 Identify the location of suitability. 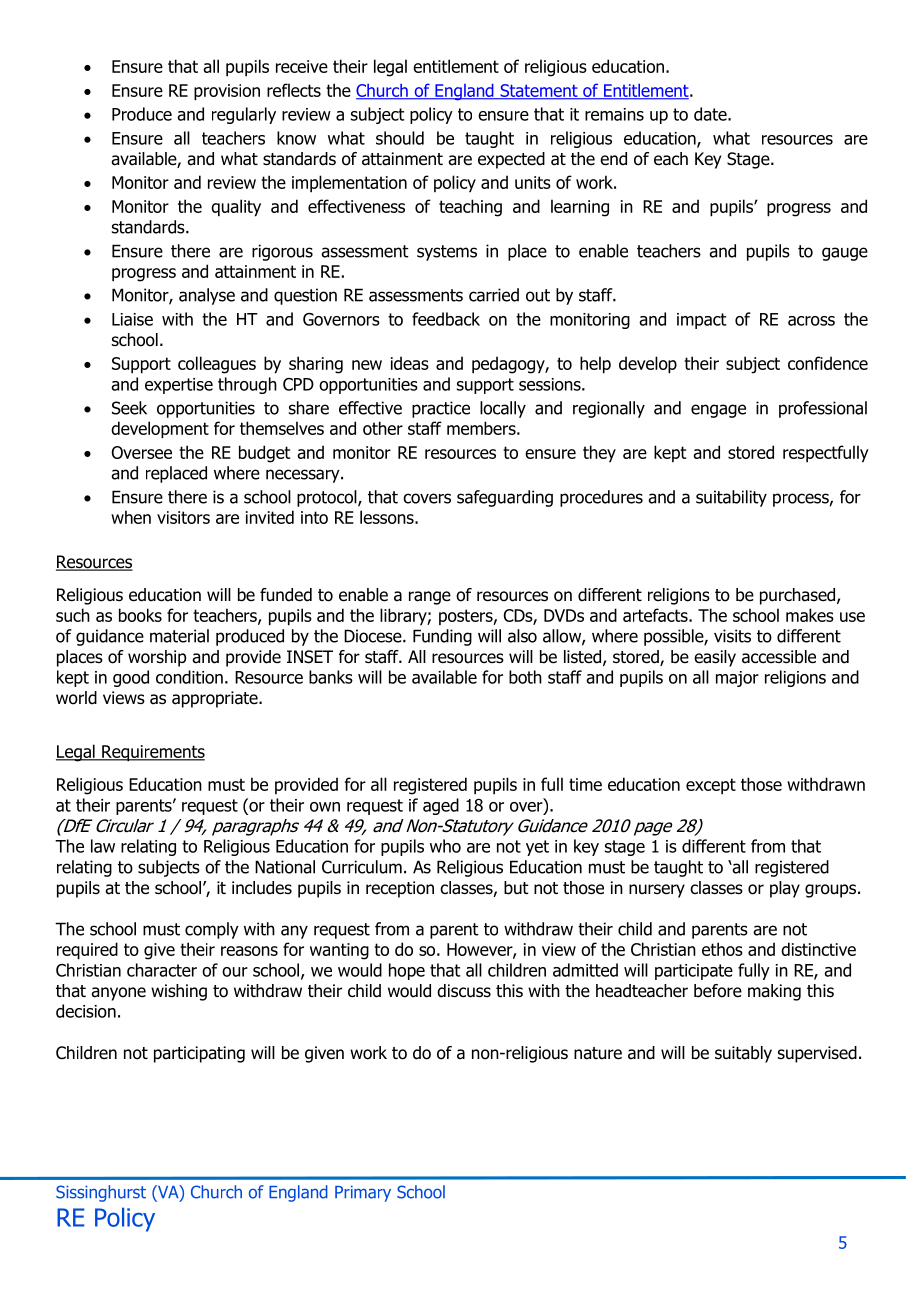
(731, 498).
